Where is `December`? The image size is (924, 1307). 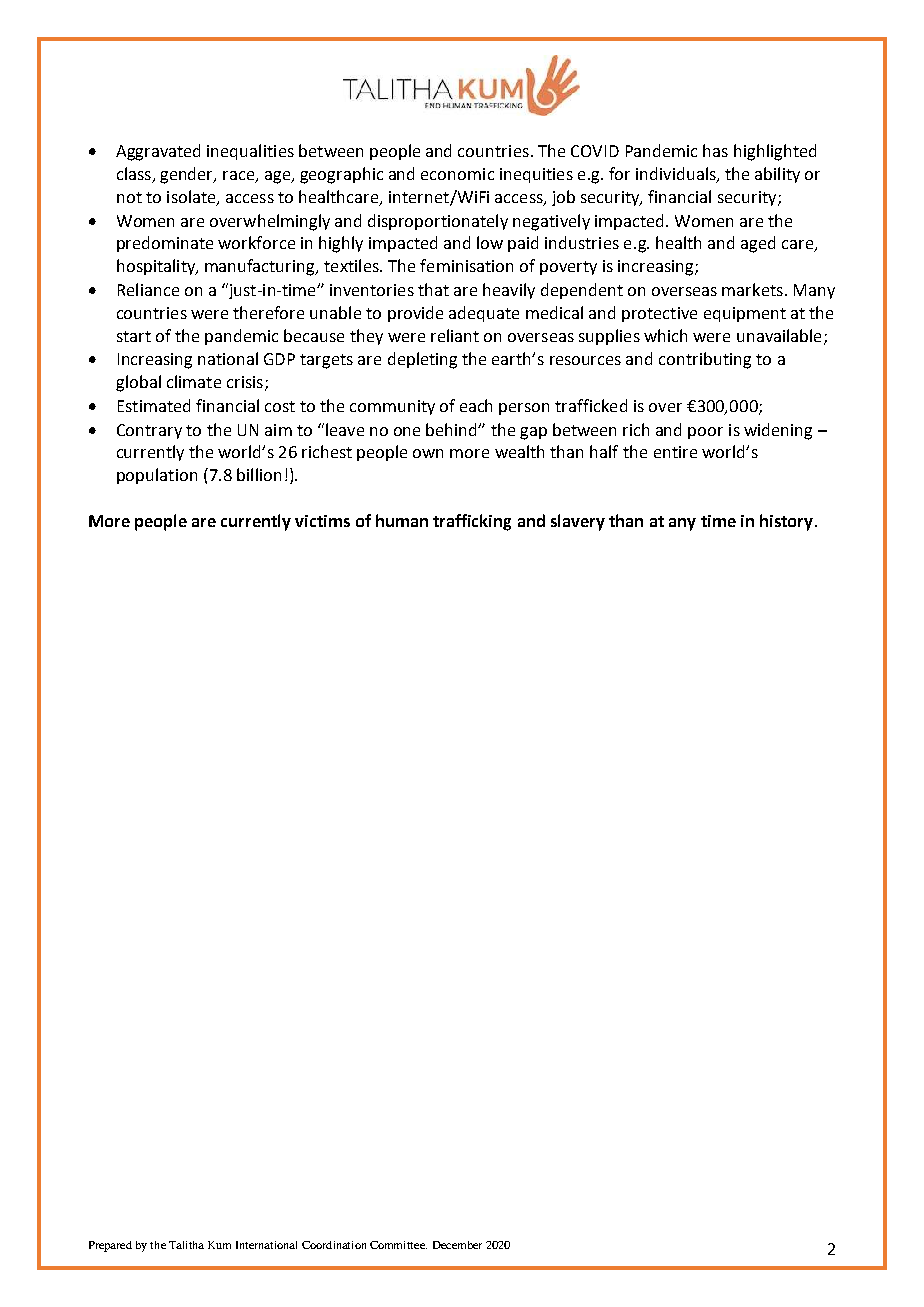 December is located at coordinates (457, 1245).
